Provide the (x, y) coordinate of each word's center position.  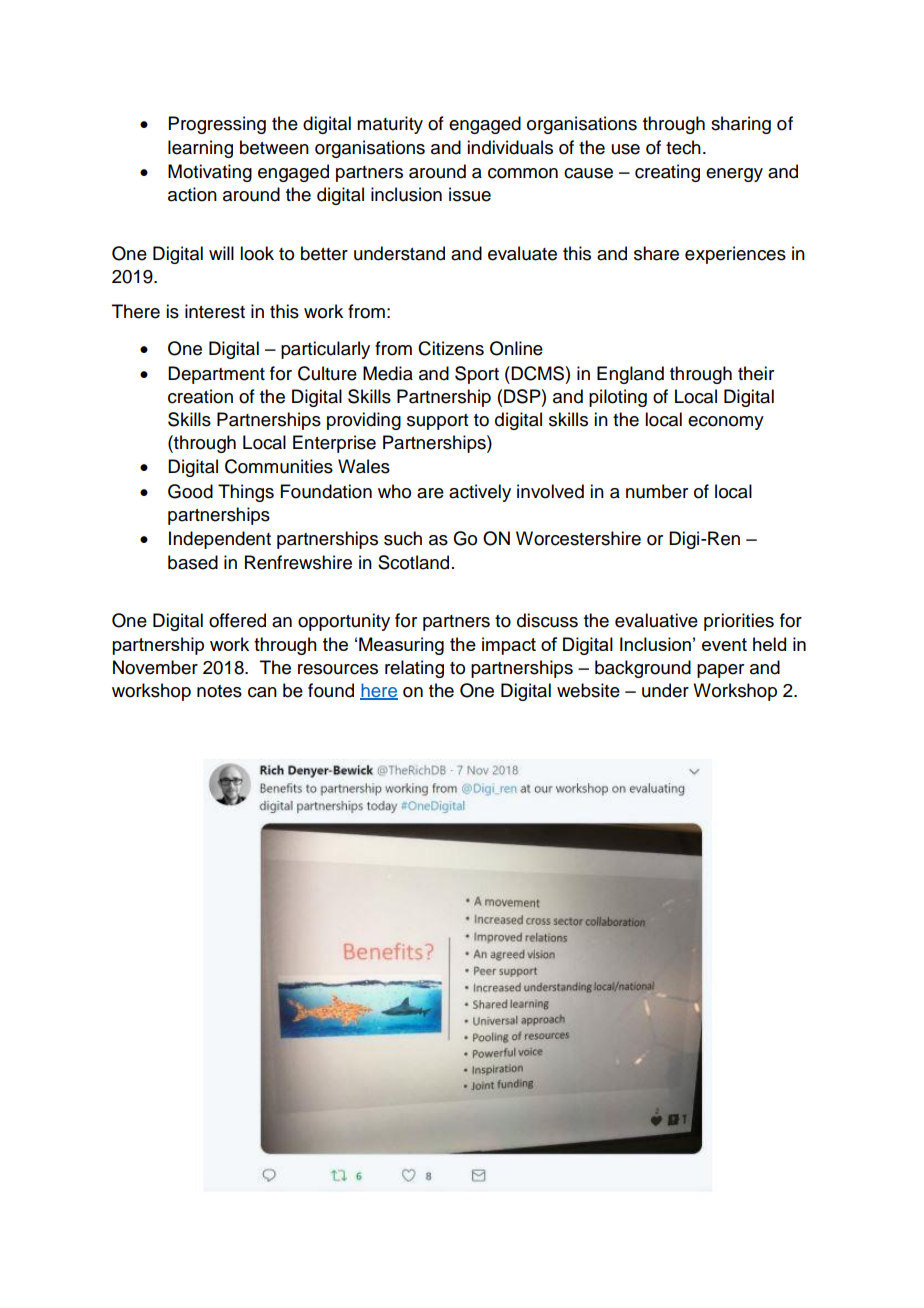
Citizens (451, 348)
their (756, 373)
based (193, 562)
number (657, 491)
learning (200, 149)
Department (216, 375)
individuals (510, 147)
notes (219, 691)
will (221, 253)
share (656, 253)
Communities (279, 466)
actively (480, 493)
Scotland (413, 562)
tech (683, 147)
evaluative (656, 620)
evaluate (522, 253)
